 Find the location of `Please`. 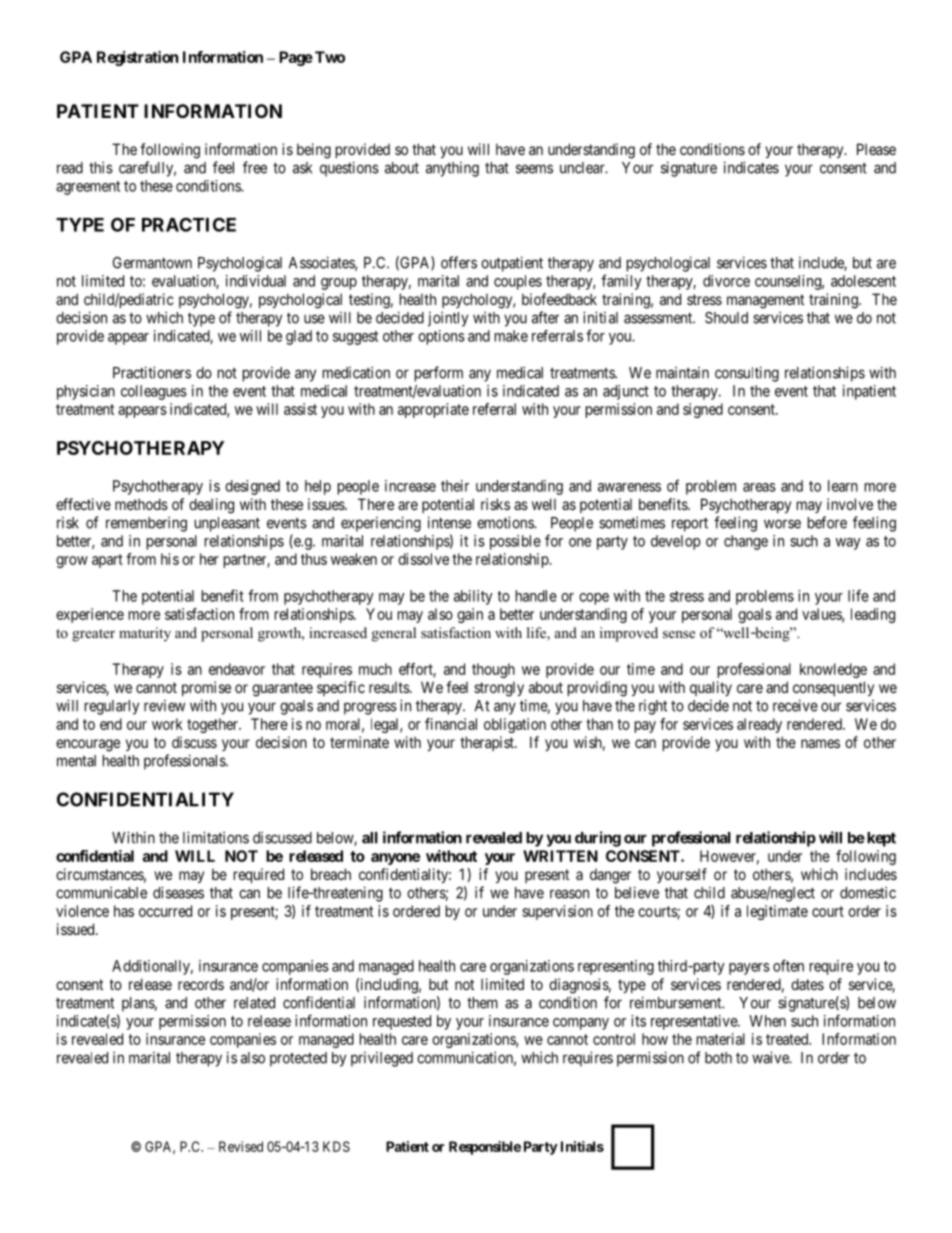

Please is located at coordinates (876, 149).
